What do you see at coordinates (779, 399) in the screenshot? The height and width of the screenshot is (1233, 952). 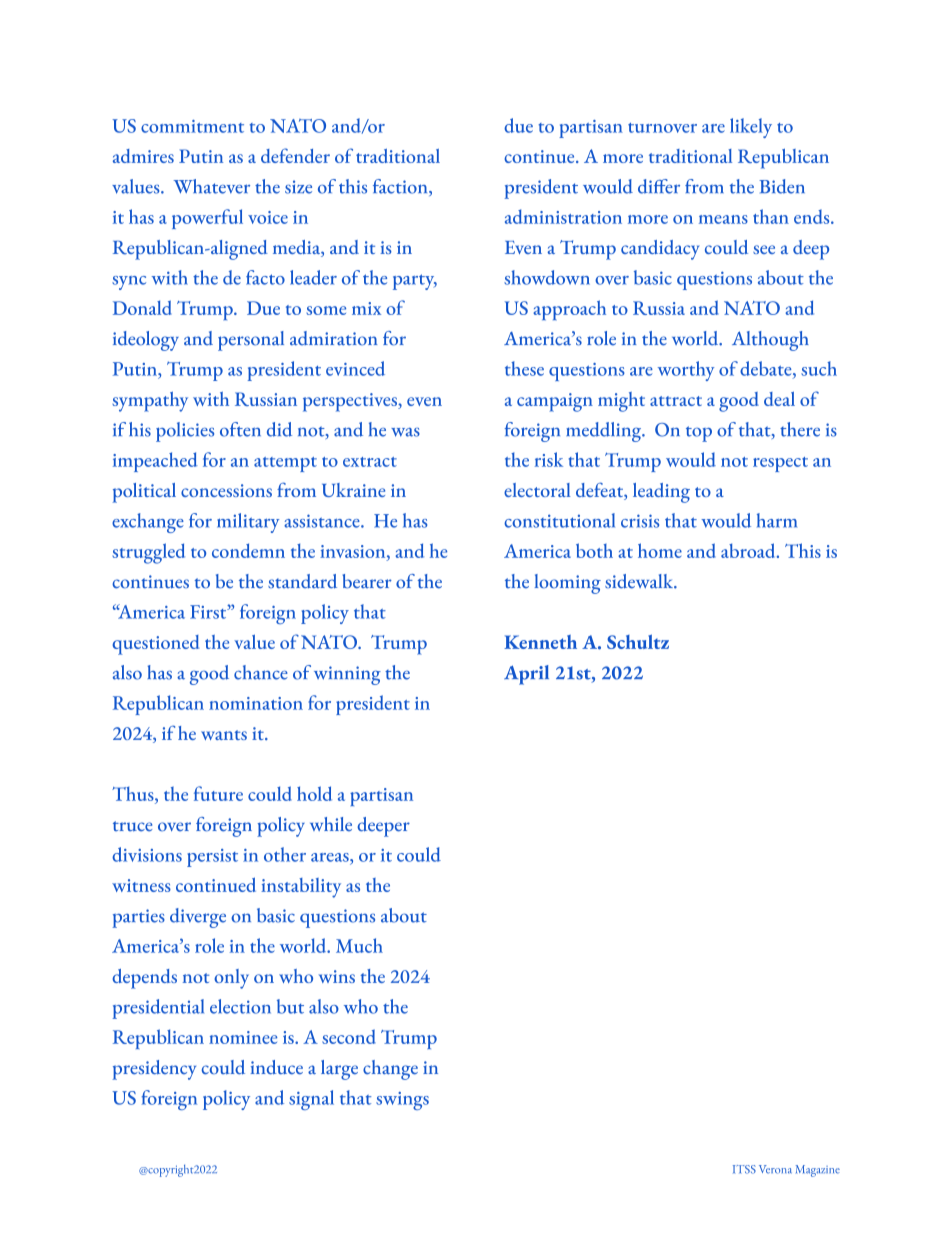 I see `deal` at bounding box center [779, 399].
